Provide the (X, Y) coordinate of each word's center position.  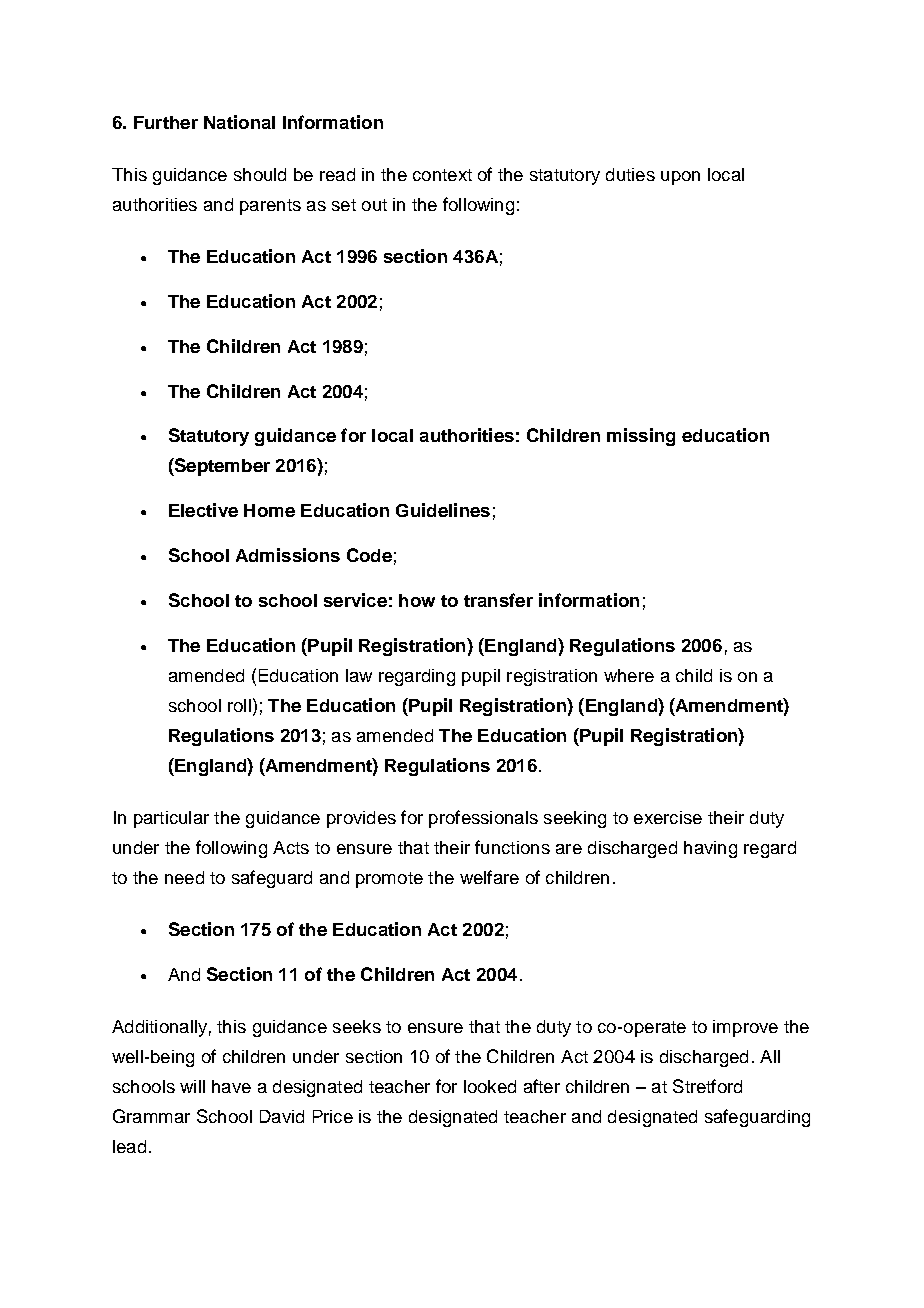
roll (239, 705)
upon (680, 178)
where (629, 675)
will (192, 1086)
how (417, 600)
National (239, 122)
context (442, 175)
